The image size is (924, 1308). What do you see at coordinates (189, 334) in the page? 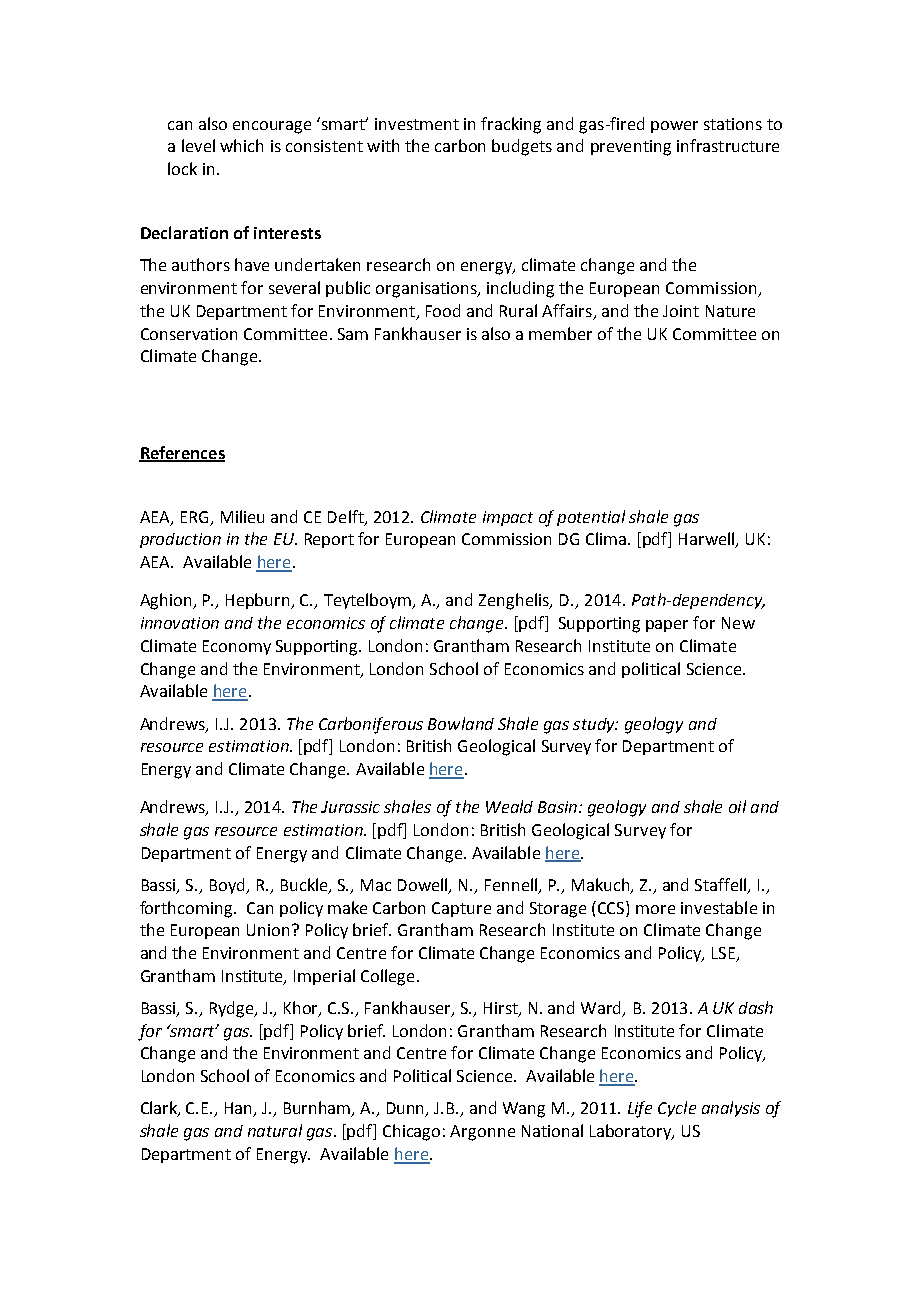
I see `Conservation` at bounding box center [189, 334].
